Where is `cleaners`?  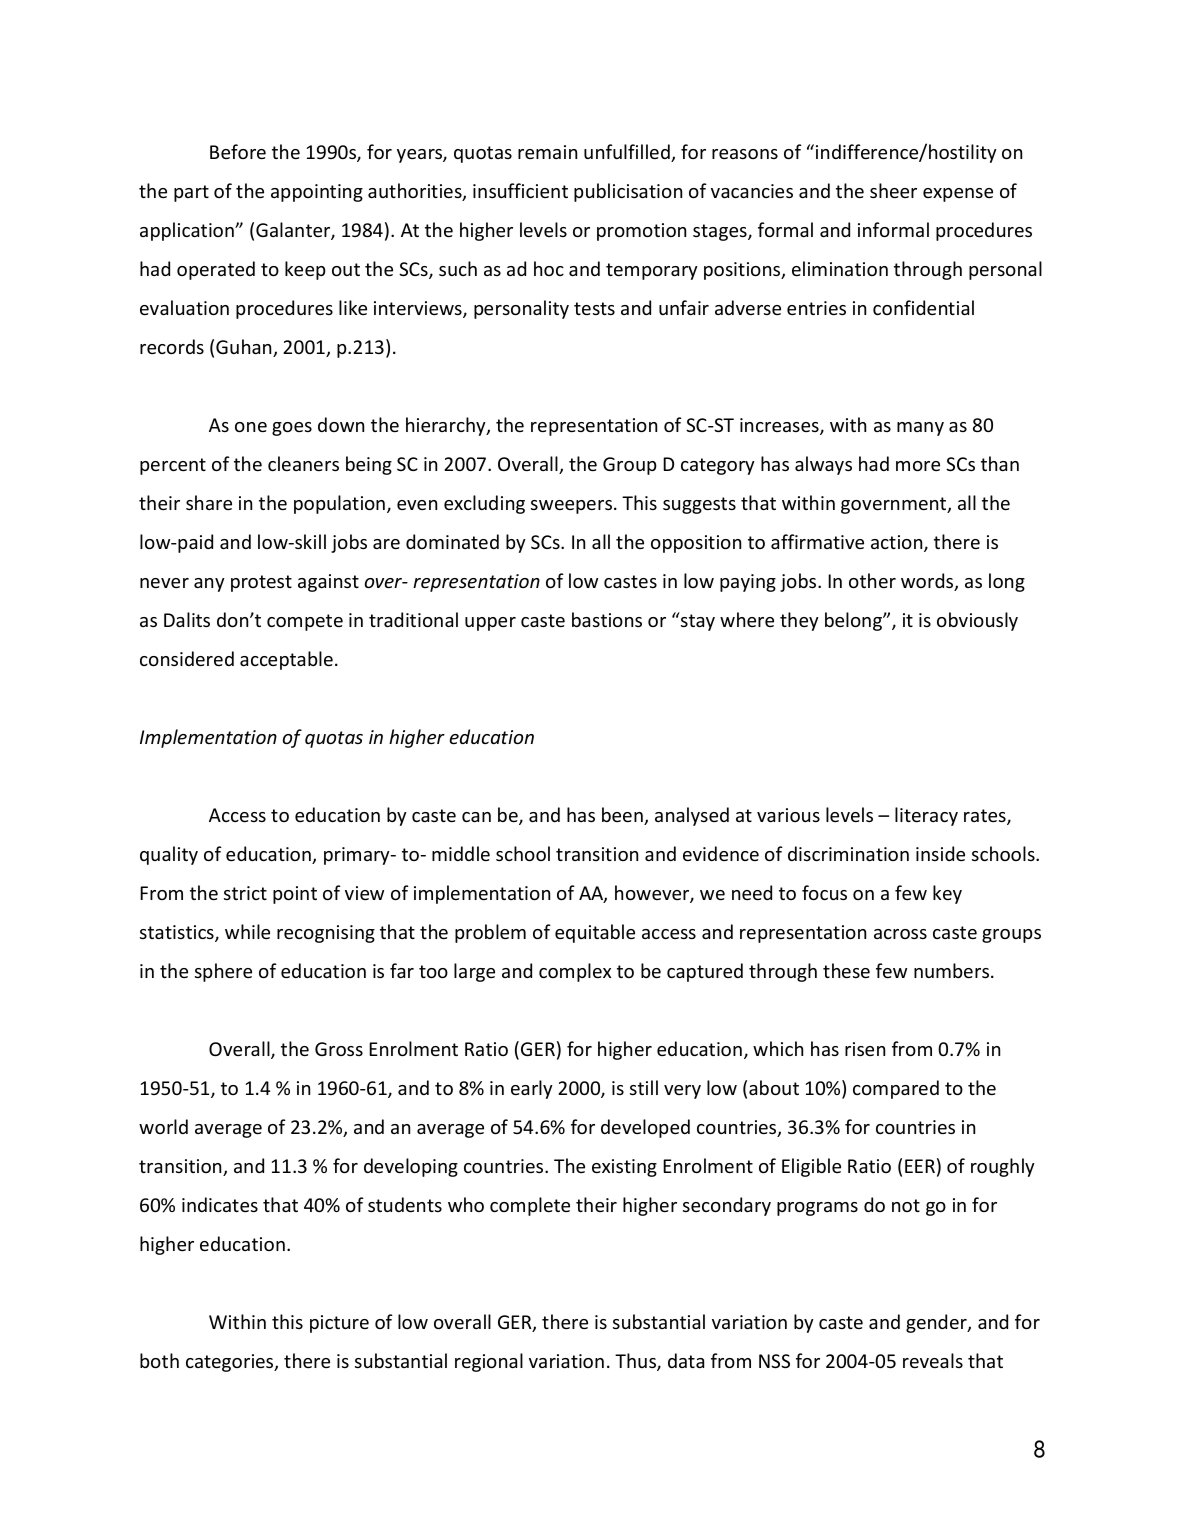
cleaners is located at coordinates (303, 463).
